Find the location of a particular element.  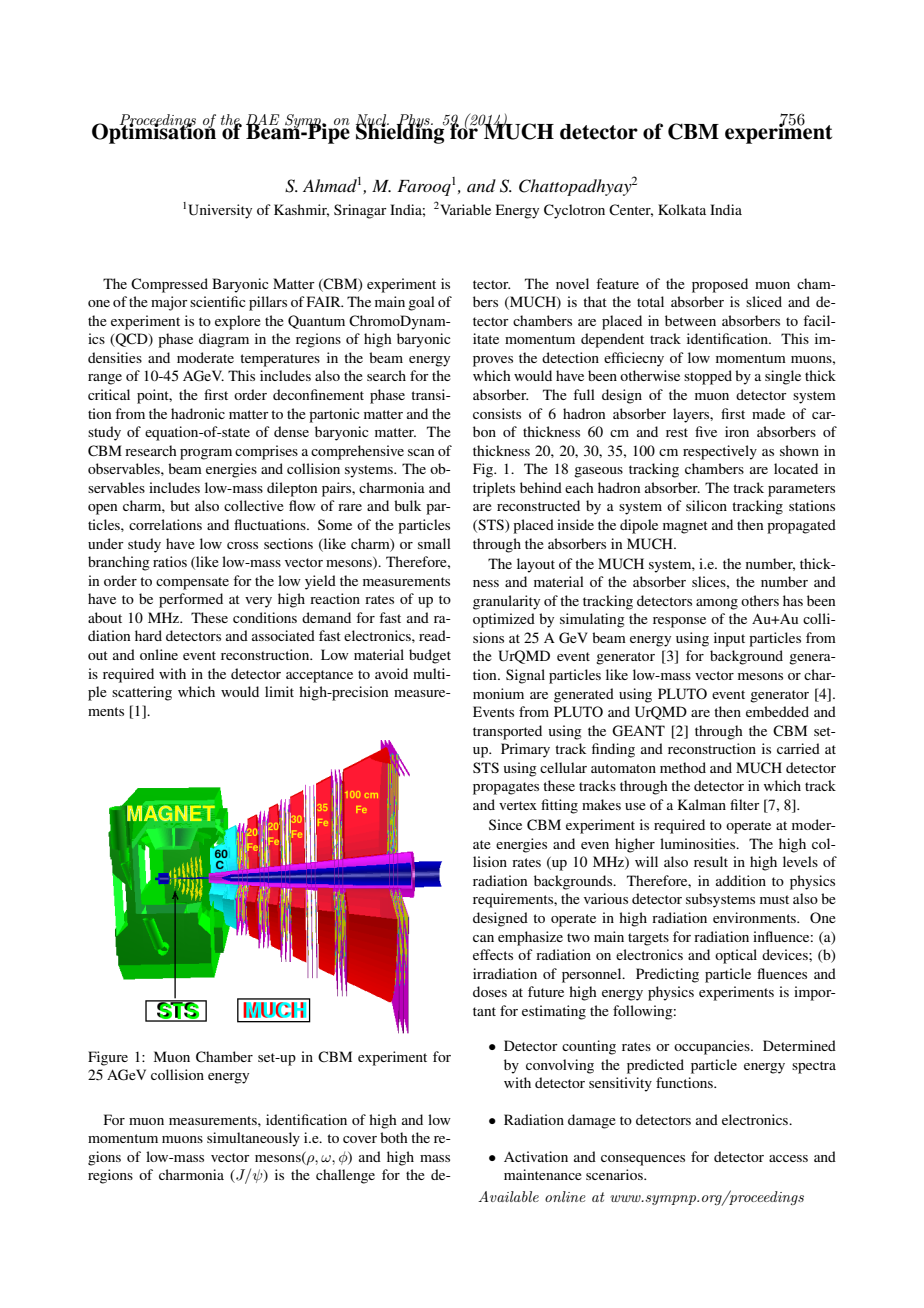

small is located at coordinates (434, 543).
